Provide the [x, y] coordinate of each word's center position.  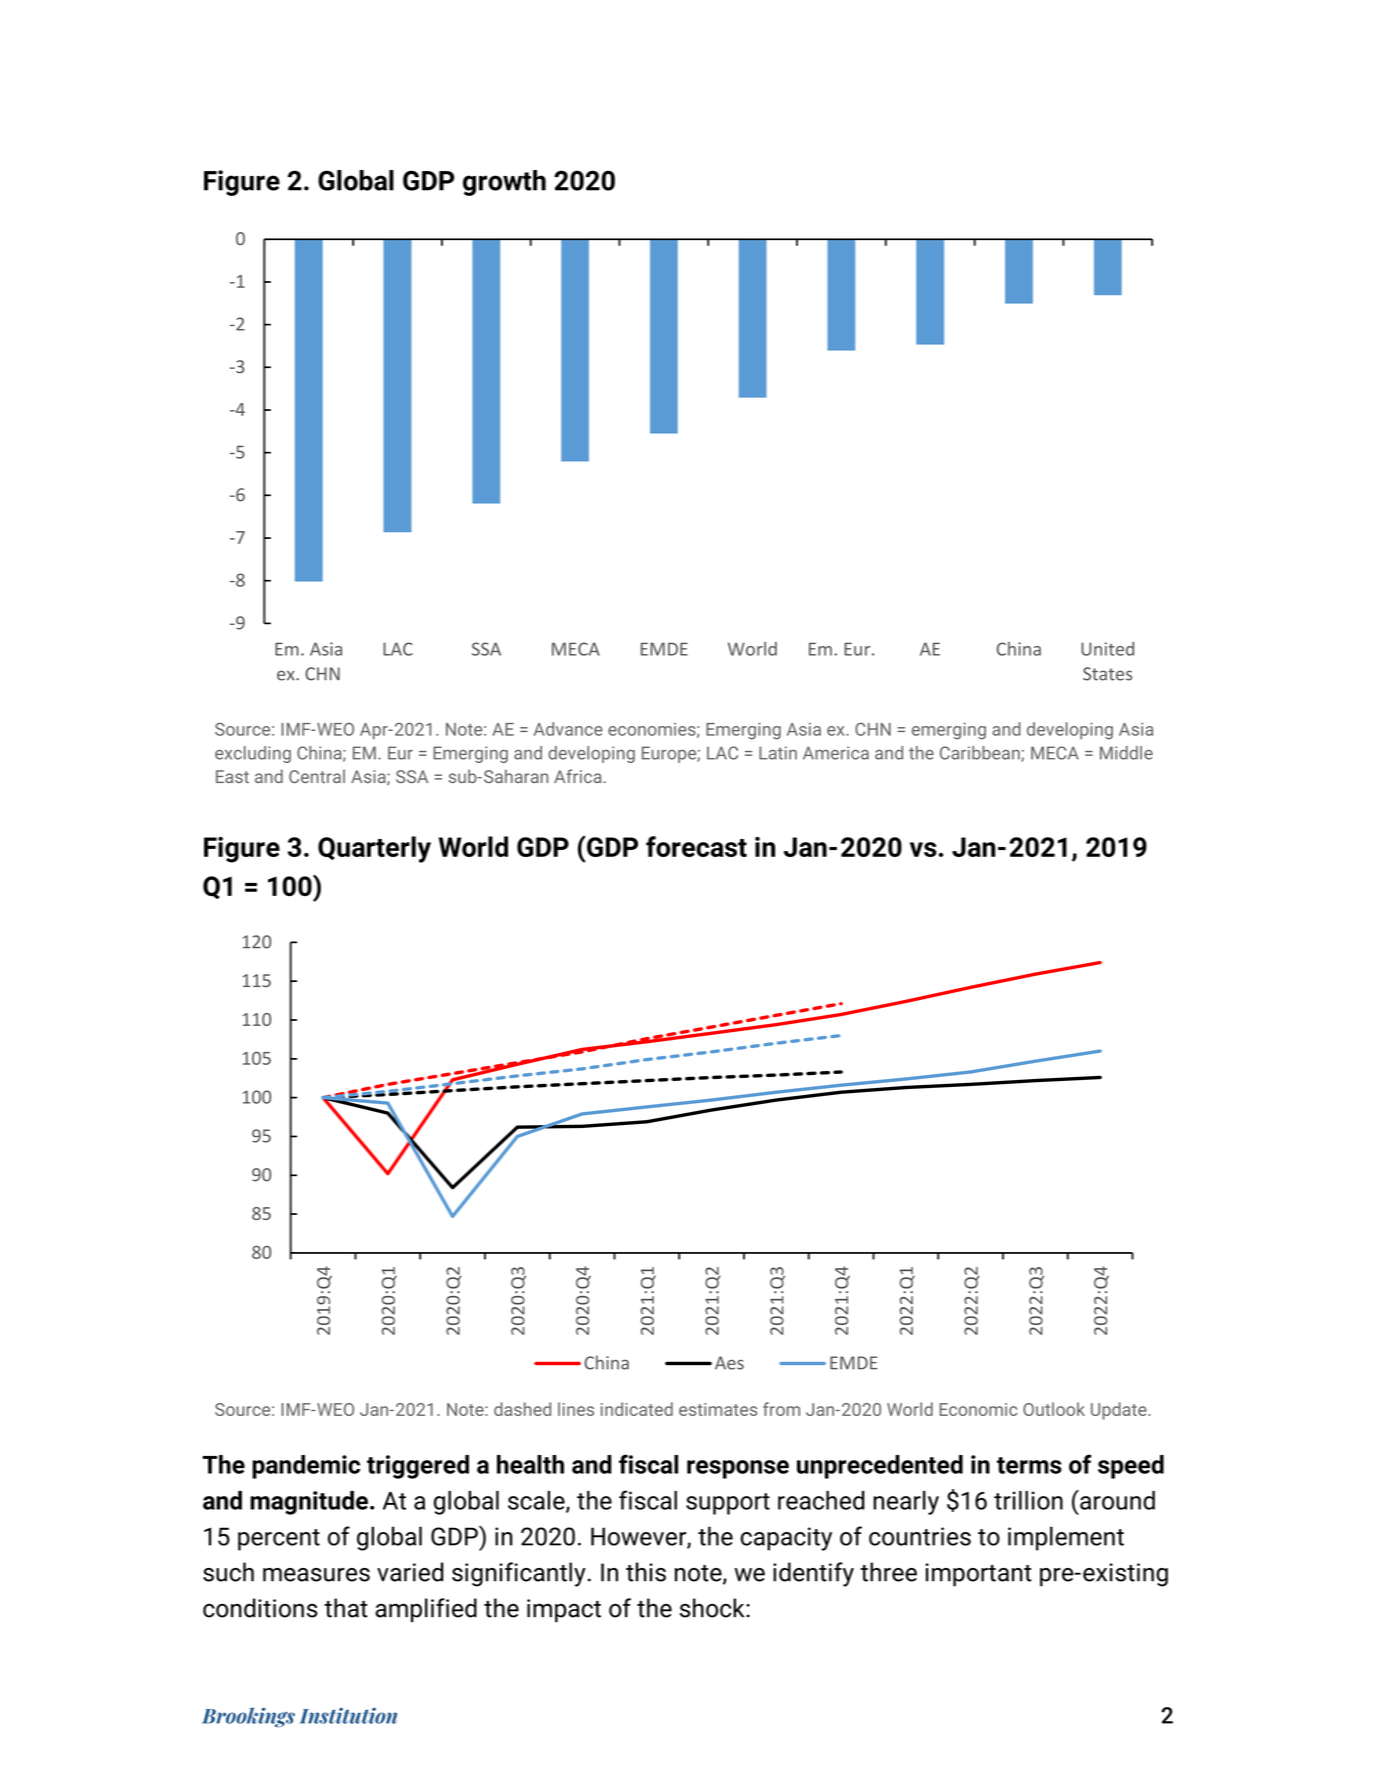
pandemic [306, 1467]
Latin [778, 753]
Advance [568, 729]
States [1107, 674]
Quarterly [374, 849]
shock [713, 1608]
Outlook [1054, 1409]
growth [504, 183]
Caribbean [981, 754]
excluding [253, 754]
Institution [348, 1716]
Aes [729, 1363]
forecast [696, 846]
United [1107, 649]
